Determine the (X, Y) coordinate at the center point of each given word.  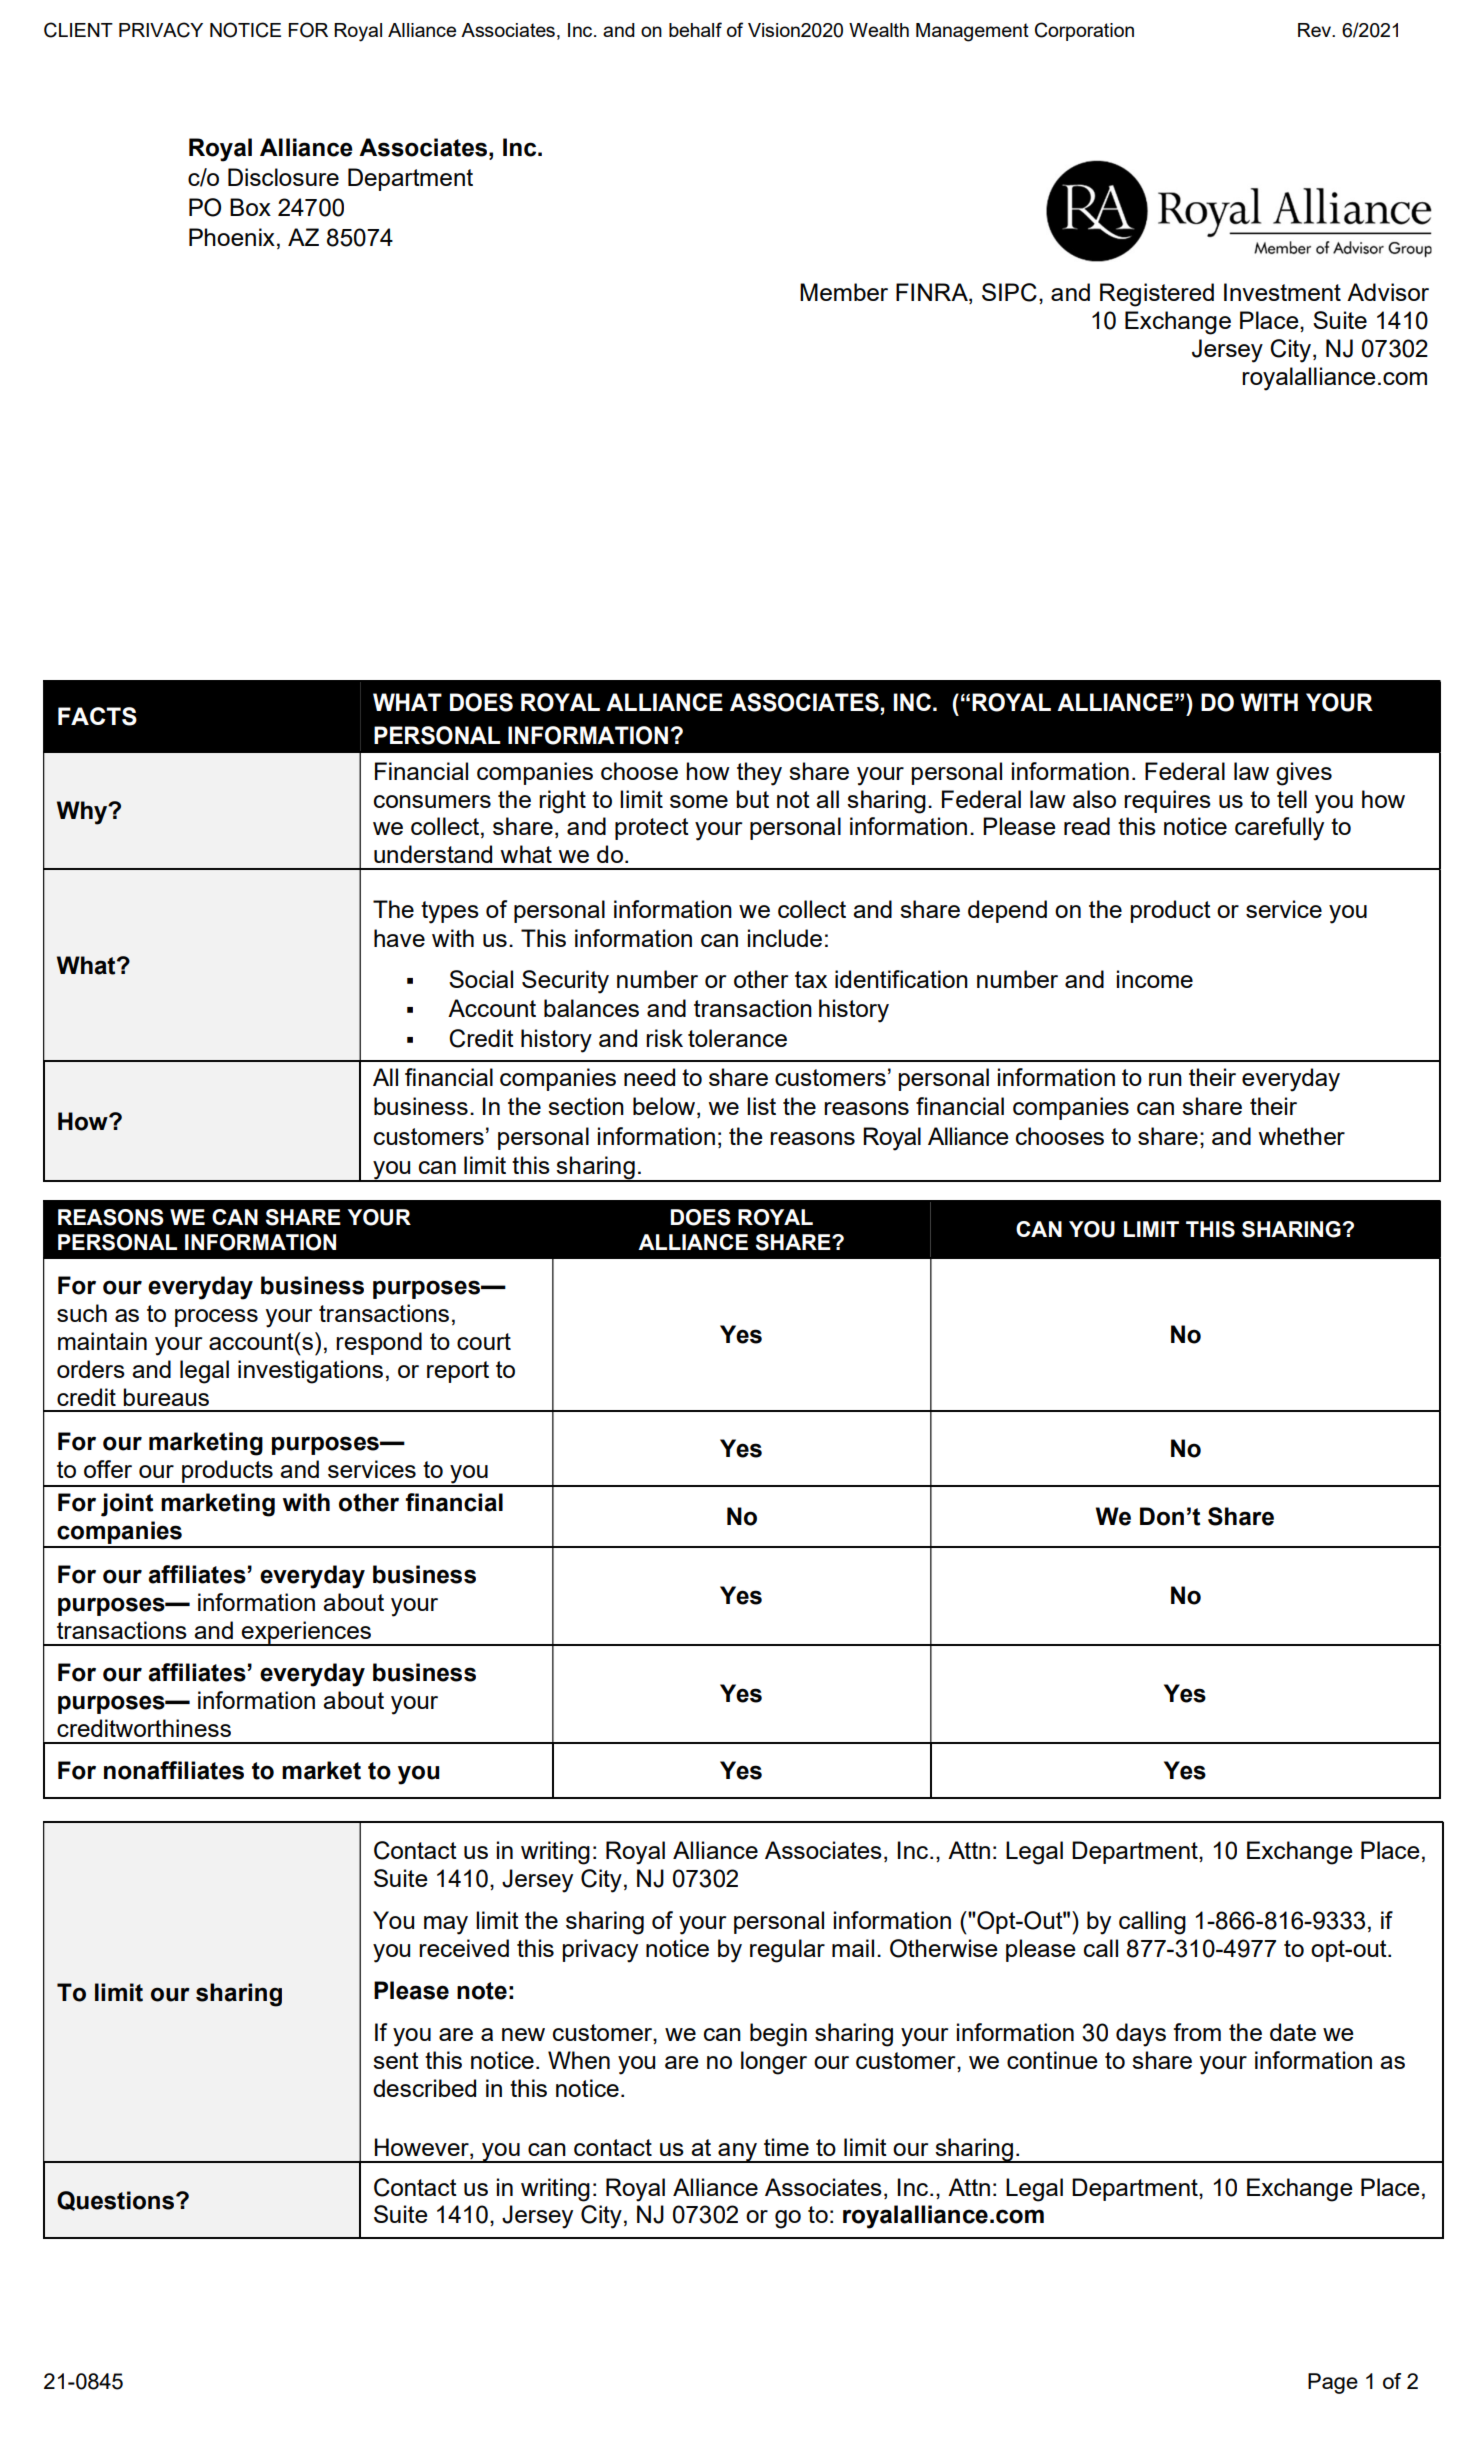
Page (1333, 2383)
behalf (695, 29)
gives (1304, 774)
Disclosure (283, 177)
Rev (1316, 30)
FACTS (97, 716)
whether (1301, 1136)
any (737, 2153)
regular (787, 1951)
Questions (117, 2201)
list (761, 1106)
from (1197, 2032)
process (216, 1318)
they (759, 774)
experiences (307, 1633)
